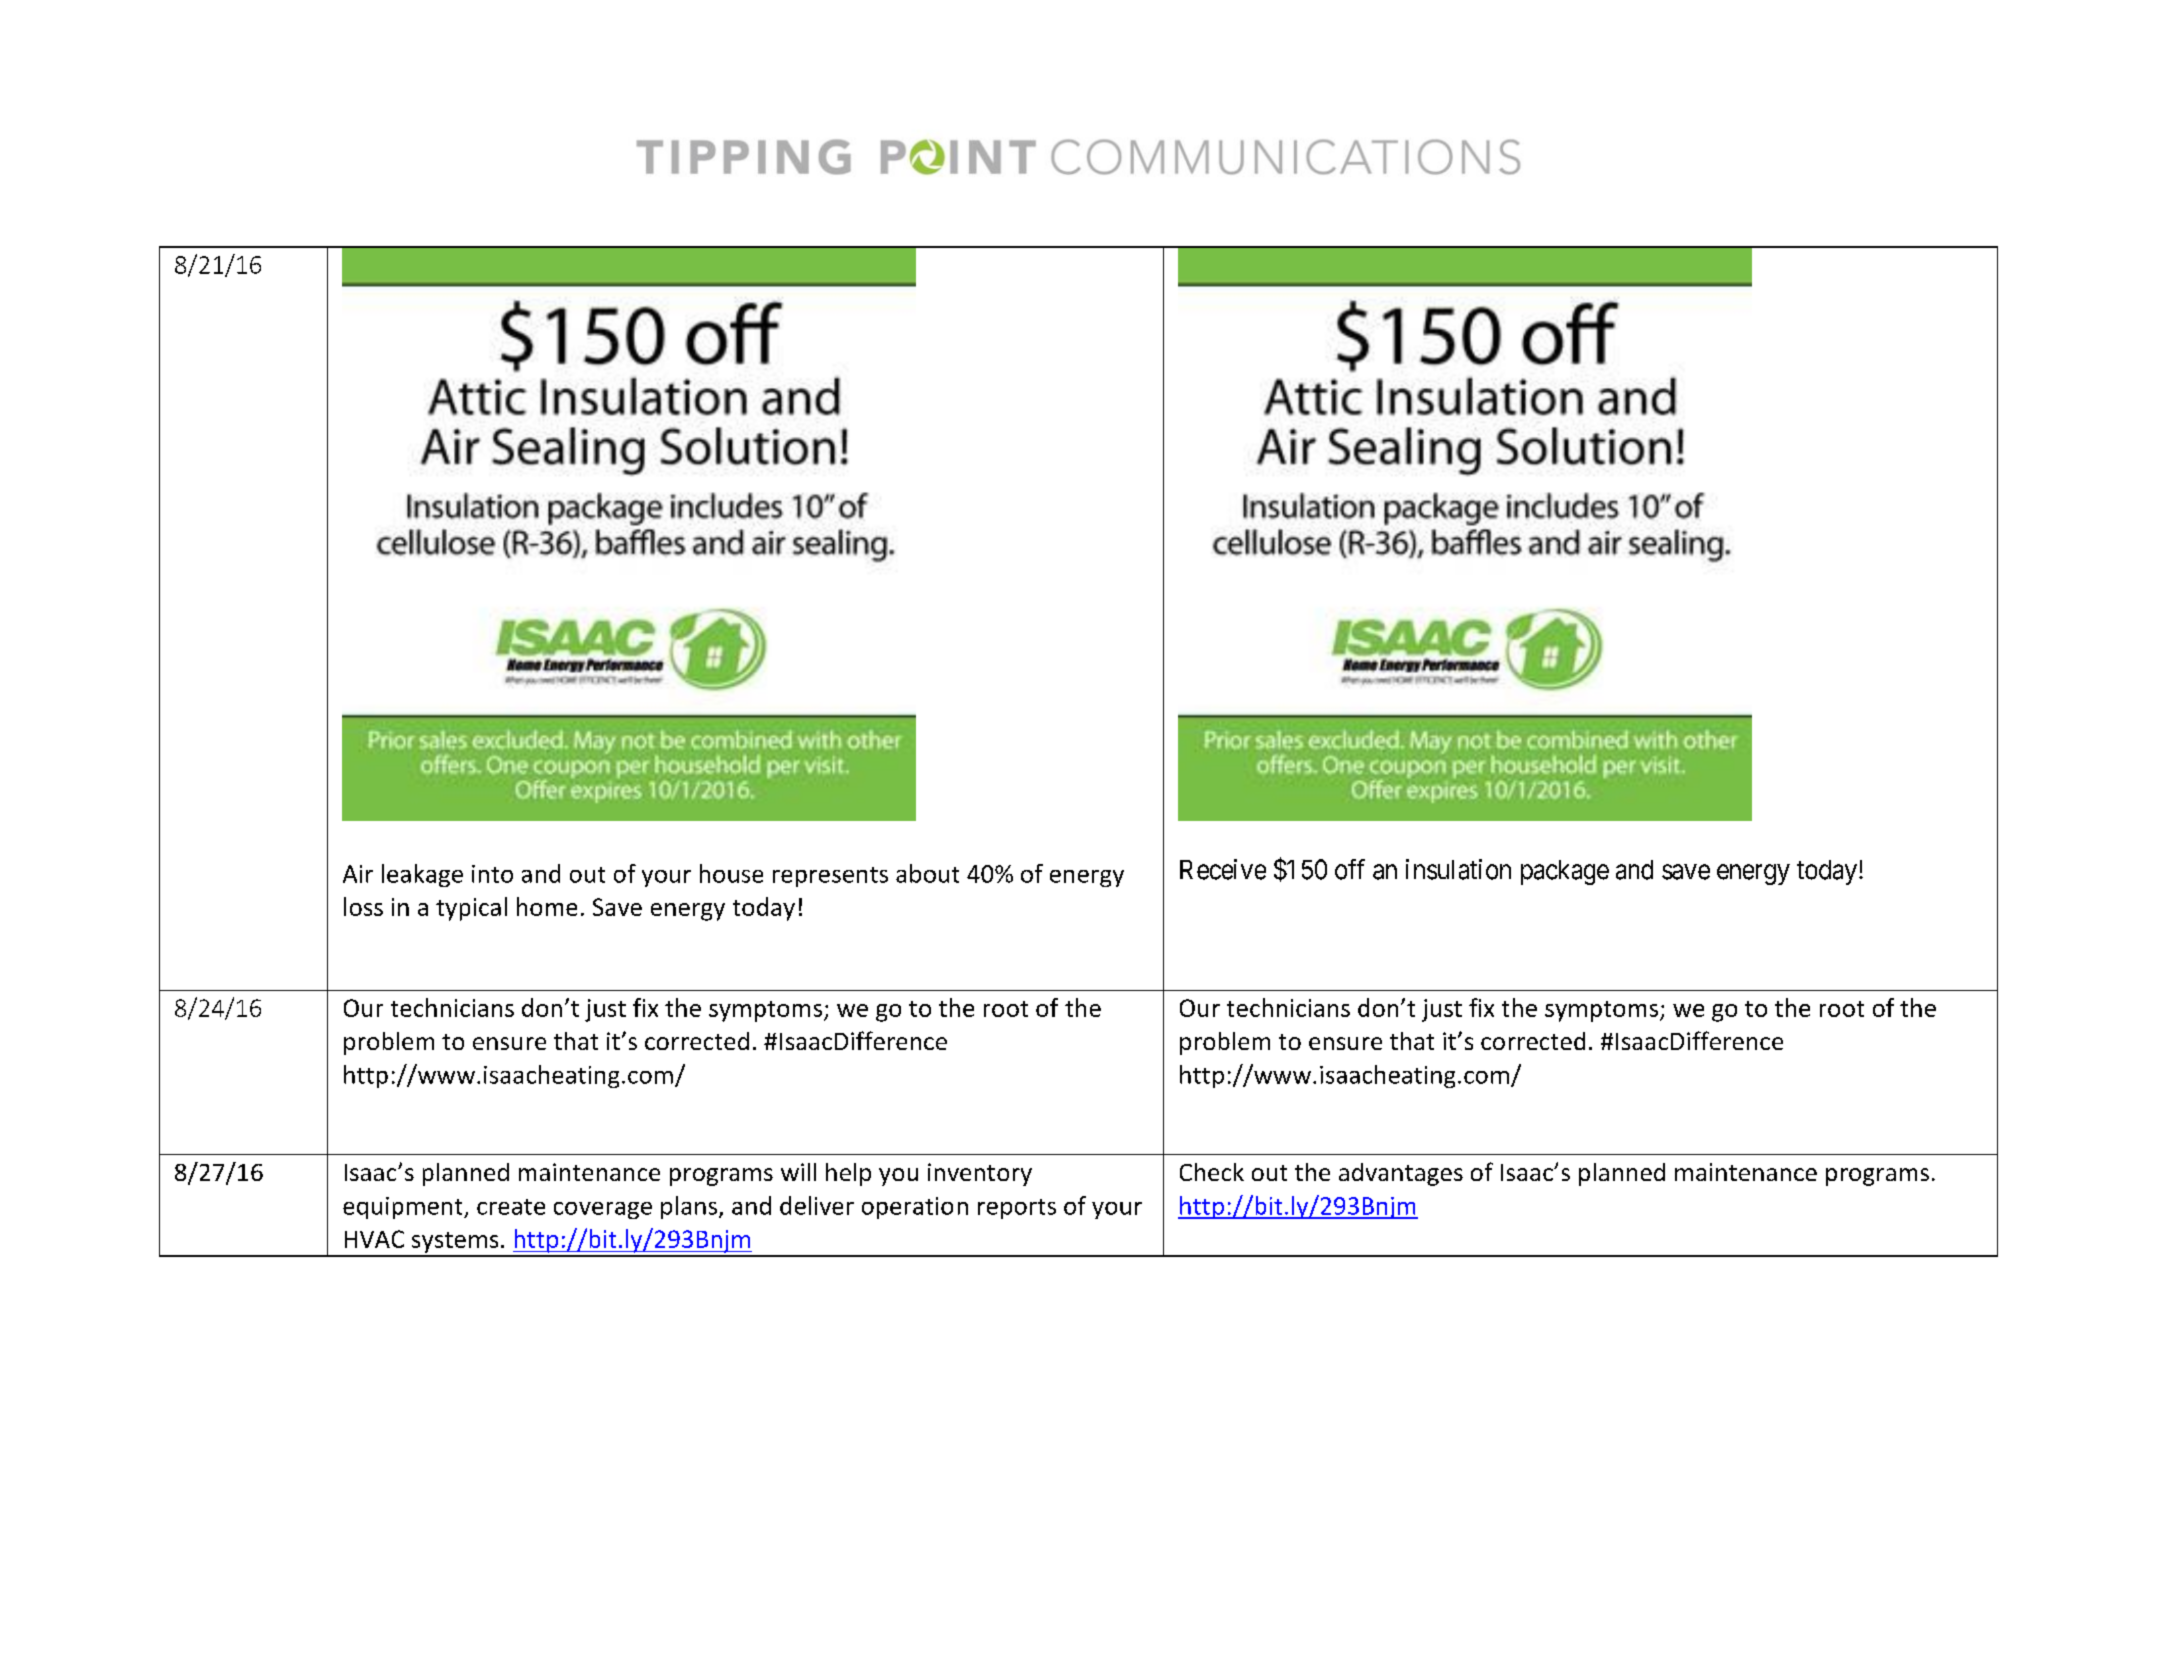  What do you see at coordinates (1017, 1209) in the screenshot?
I see `reports` at bounding box center [1017, 1209].
